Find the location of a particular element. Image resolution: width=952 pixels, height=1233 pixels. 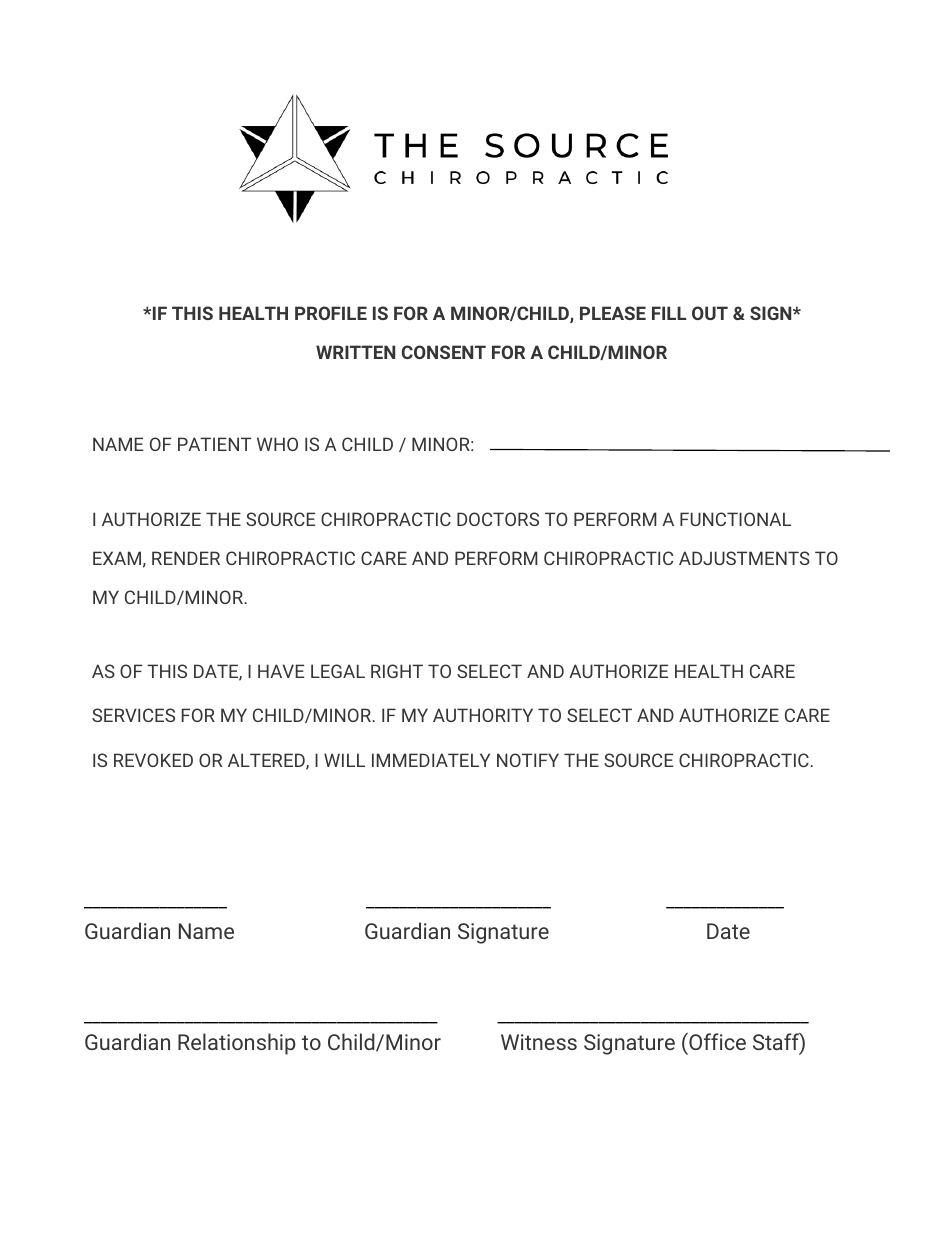

Witness is located at coordinates (539, 1042).
